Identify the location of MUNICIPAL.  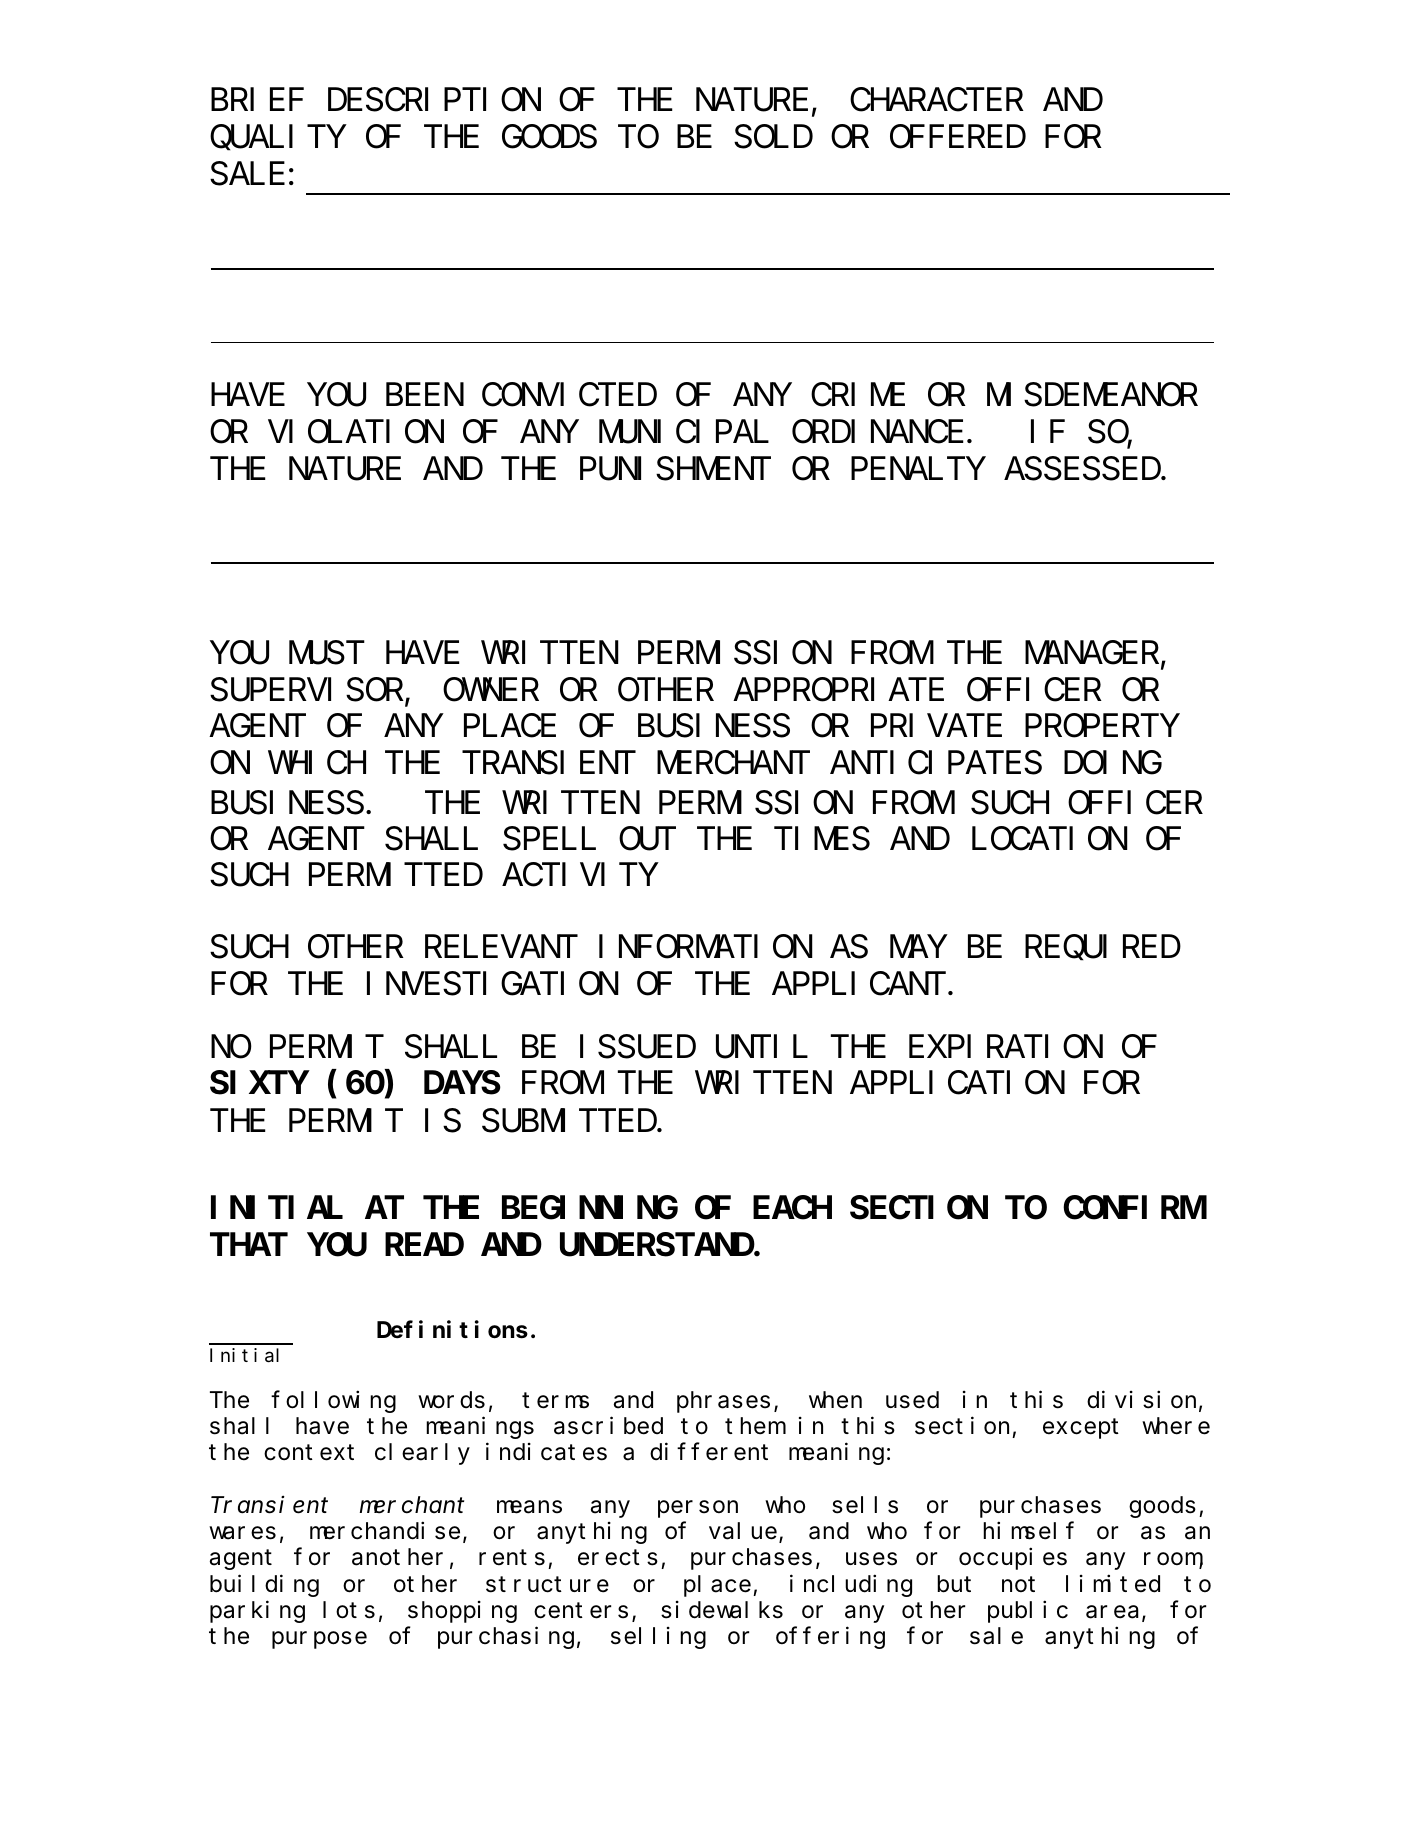
(684, 433).
